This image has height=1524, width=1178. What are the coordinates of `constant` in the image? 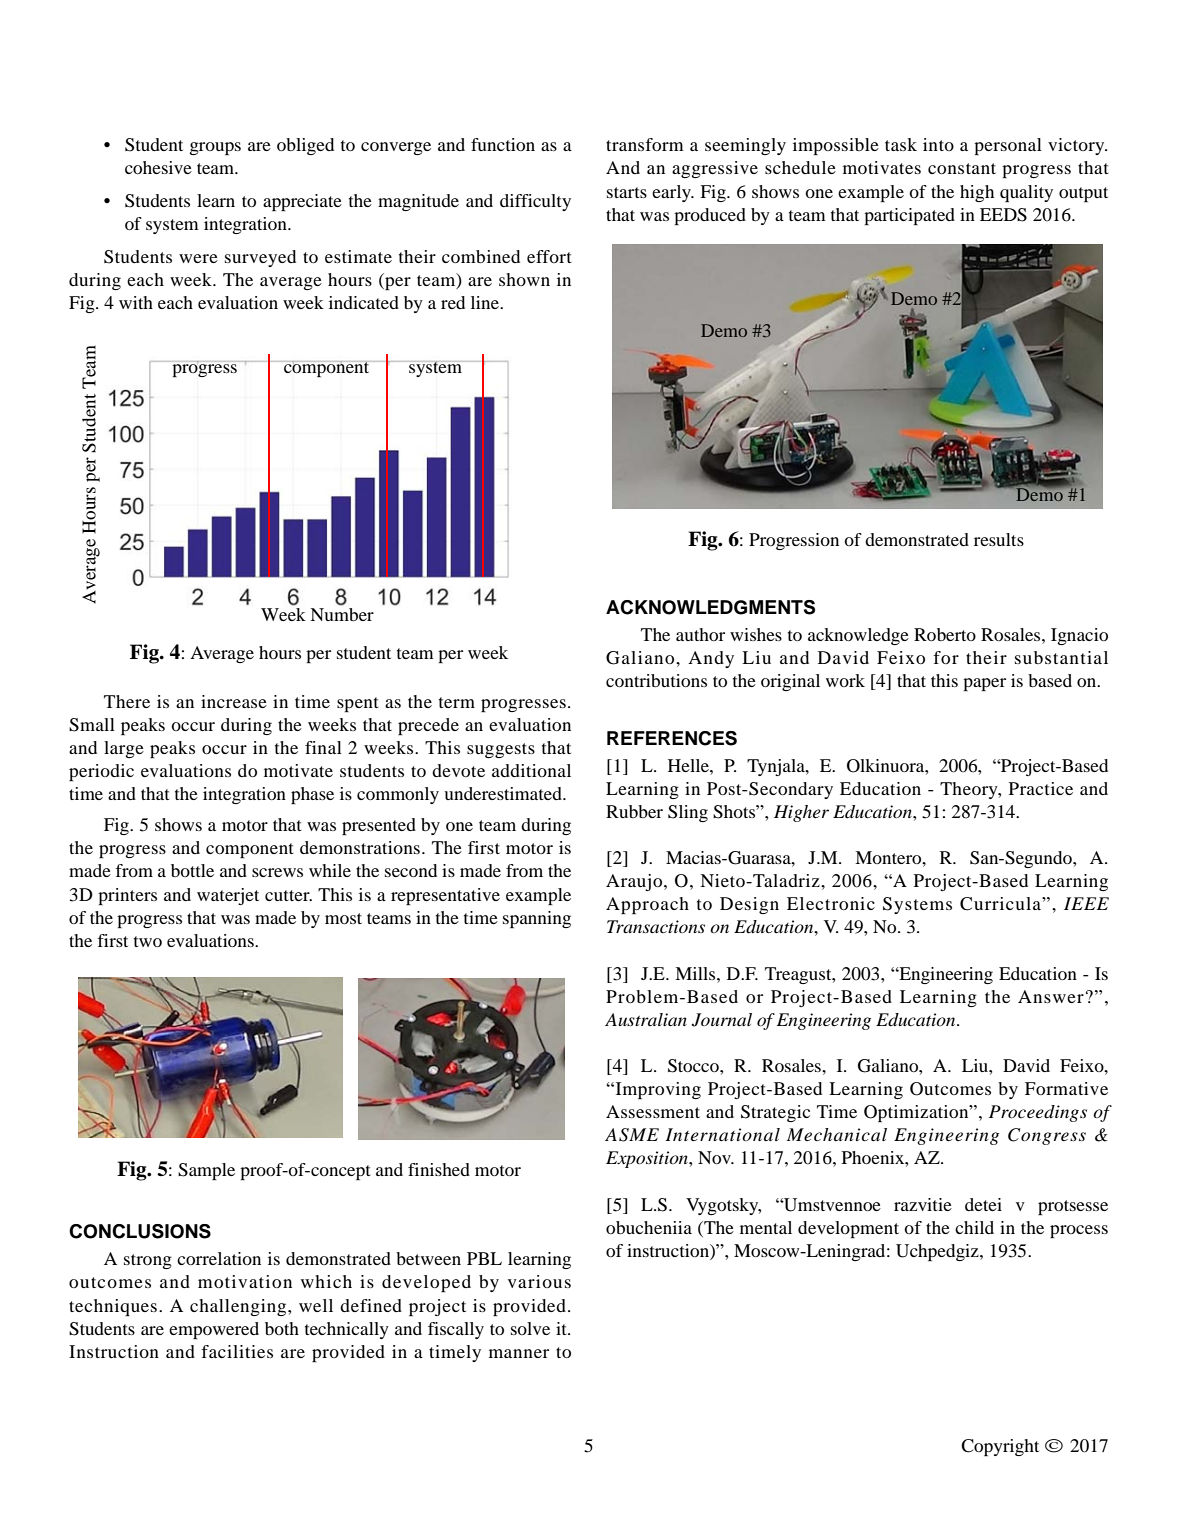 It's located at (962, 168).
